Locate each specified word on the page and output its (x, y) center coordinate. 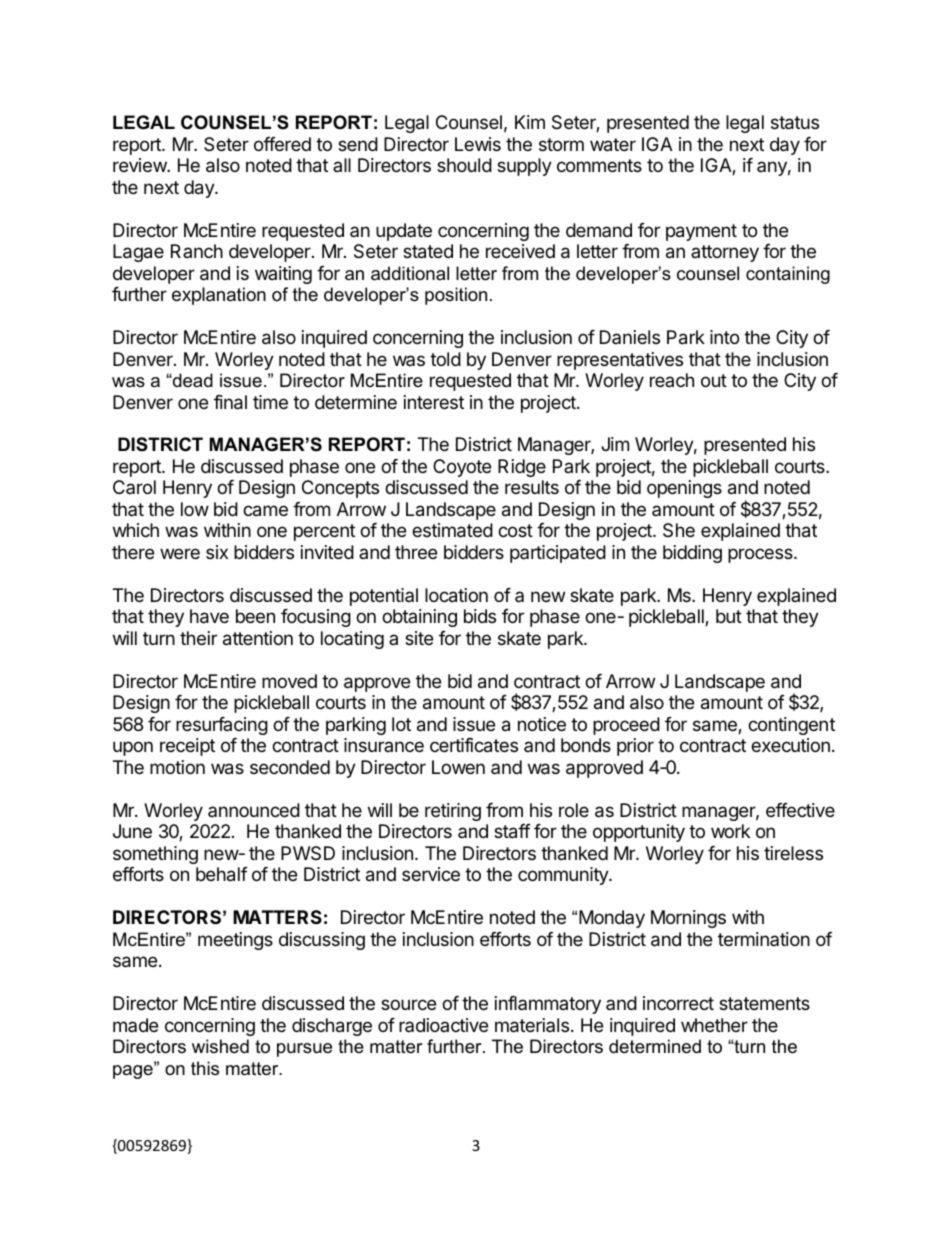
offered (282, 144)
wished (220, 1046)
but (729, 616)
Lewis (478, 144)
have (209, 616)
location (456, 595)
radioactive (443, 1025)
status (795, 123)
